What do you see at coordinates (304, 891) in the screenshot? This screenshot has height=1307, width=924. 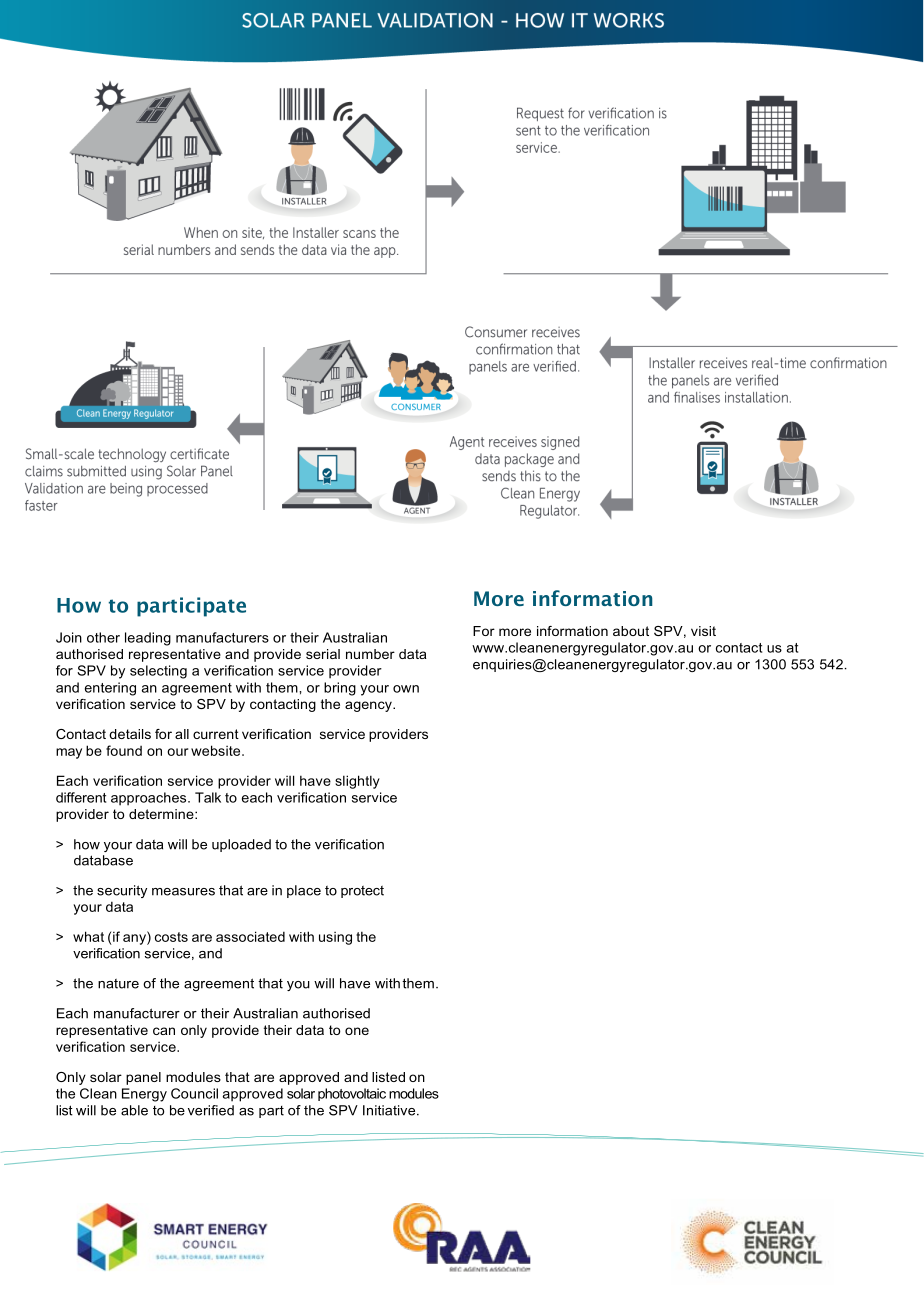 I see `place` at bounding box center [304, 891].
